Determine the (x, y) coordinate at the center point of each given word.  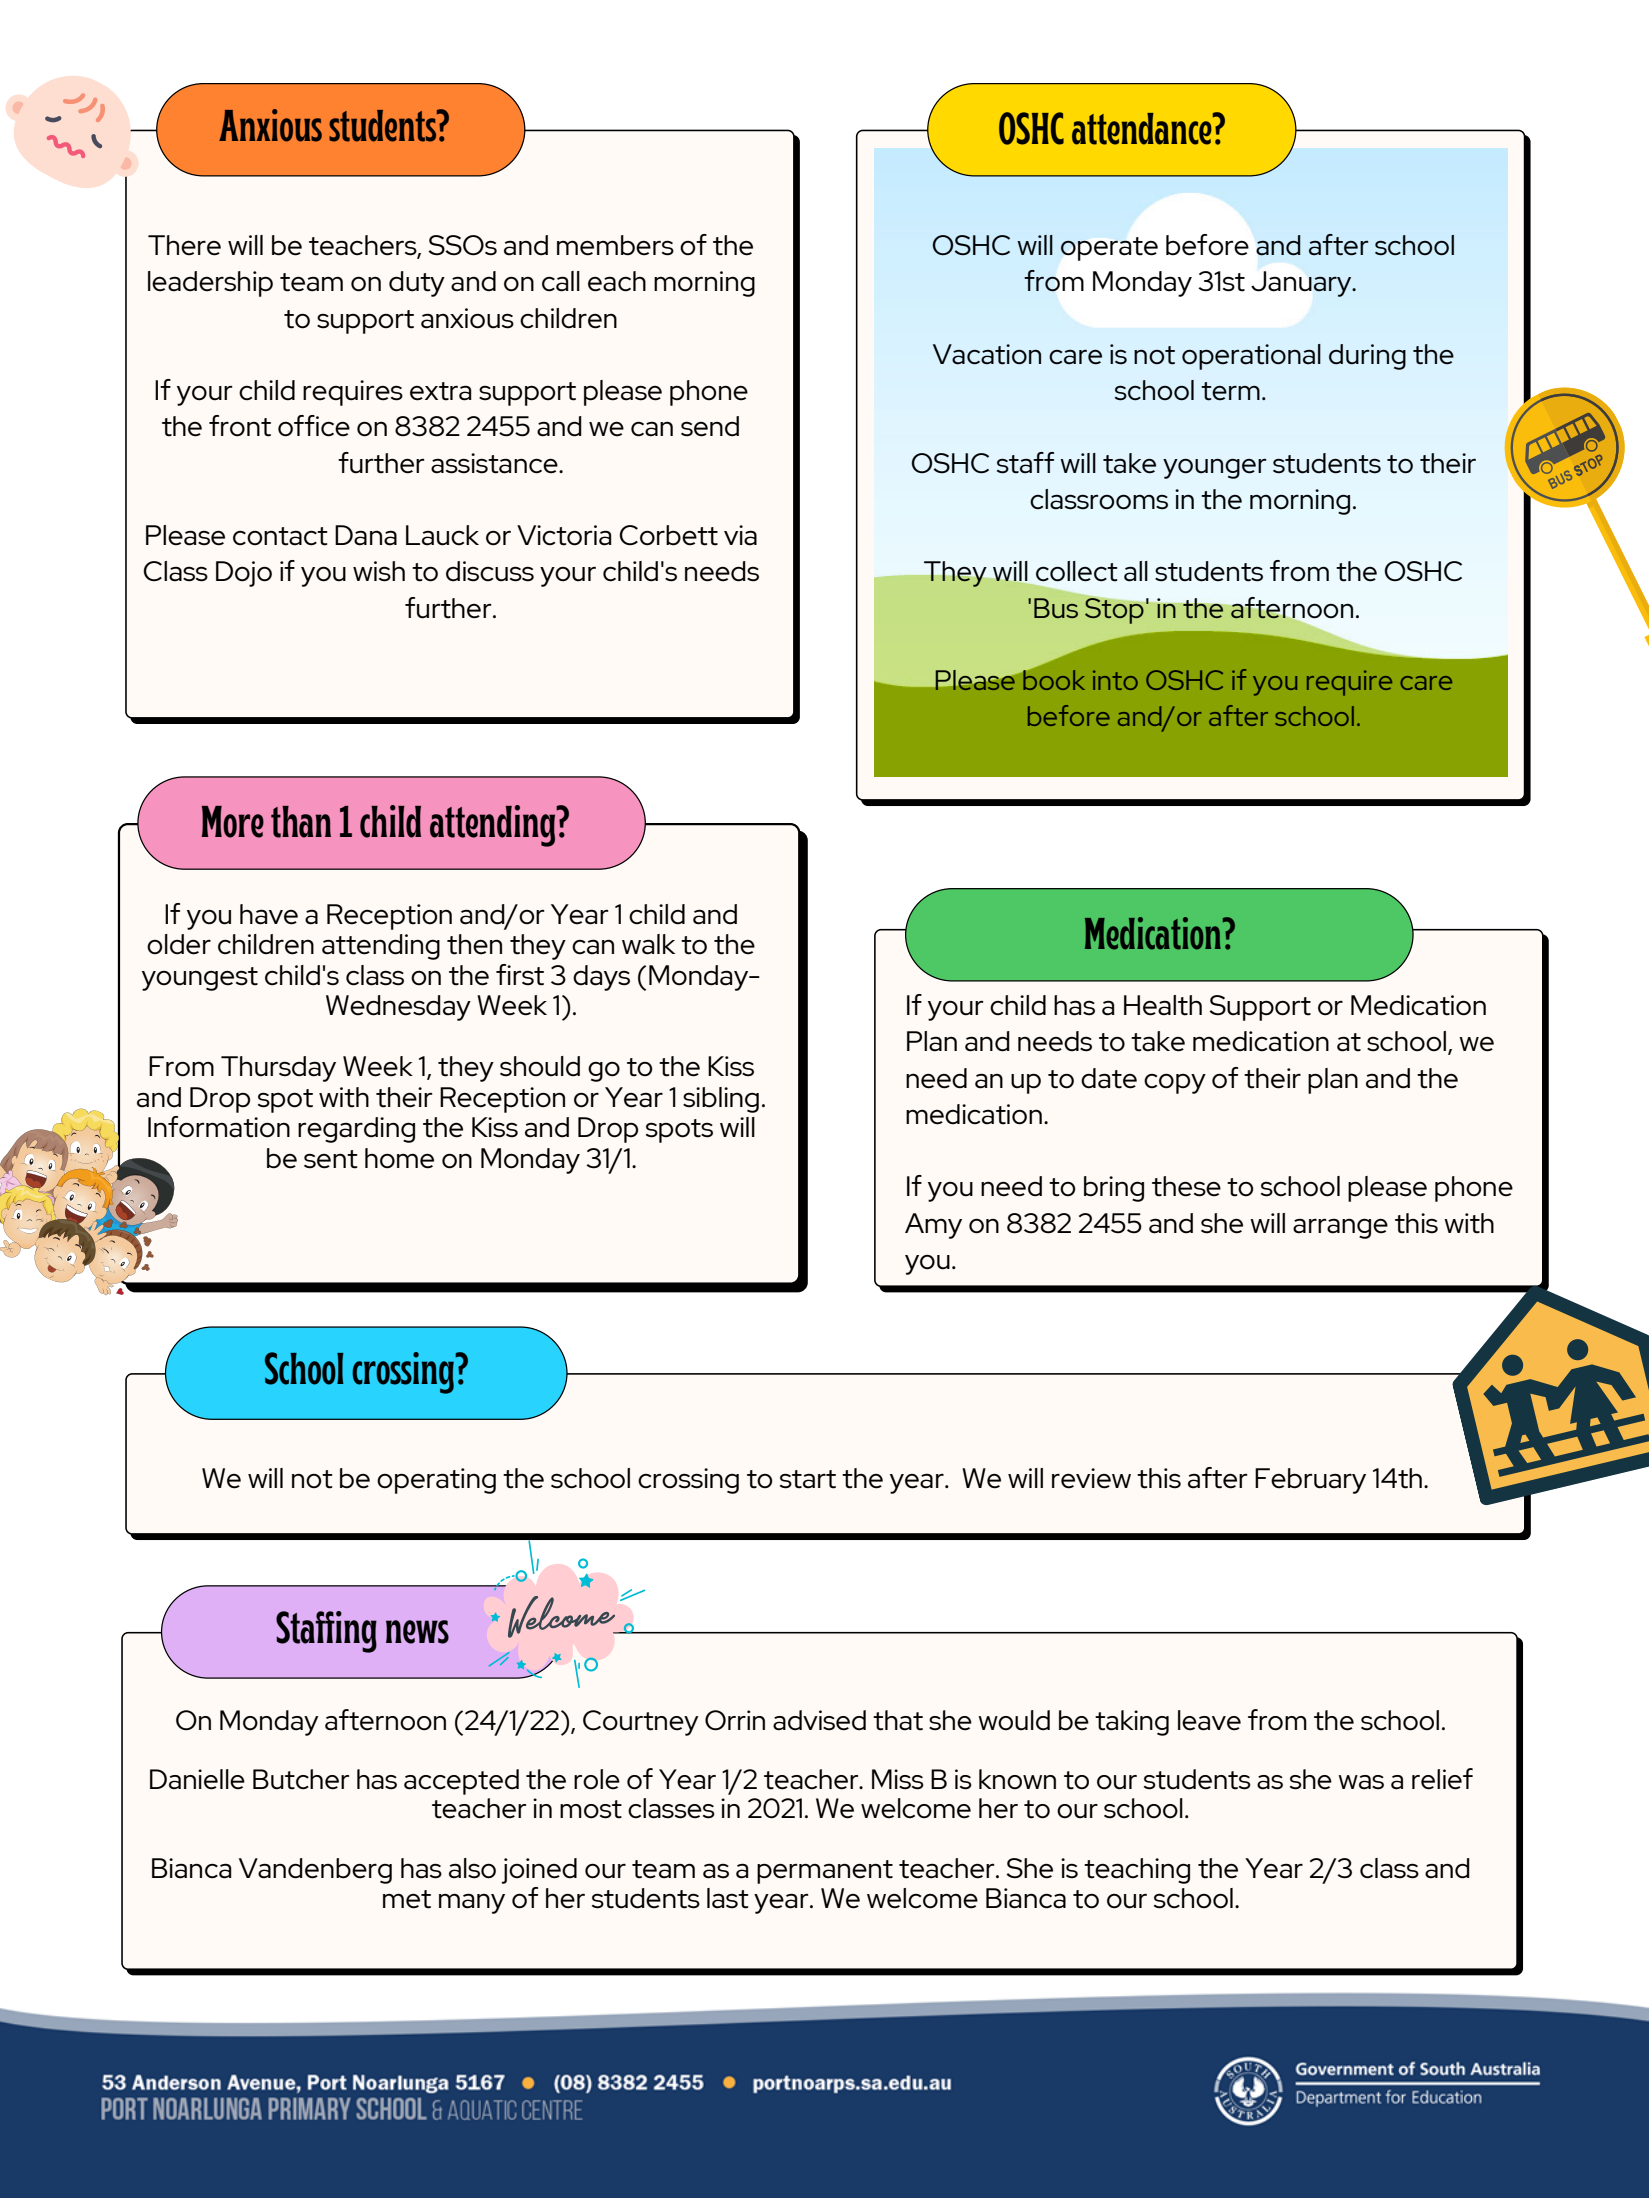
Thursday (278, 1069)
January (1302, 284)
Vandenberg (315, 1871)
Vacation (987, 354)
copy (1175, 1084)
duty (417, 284)
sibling (721, 1100)
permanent (825, 1872)
